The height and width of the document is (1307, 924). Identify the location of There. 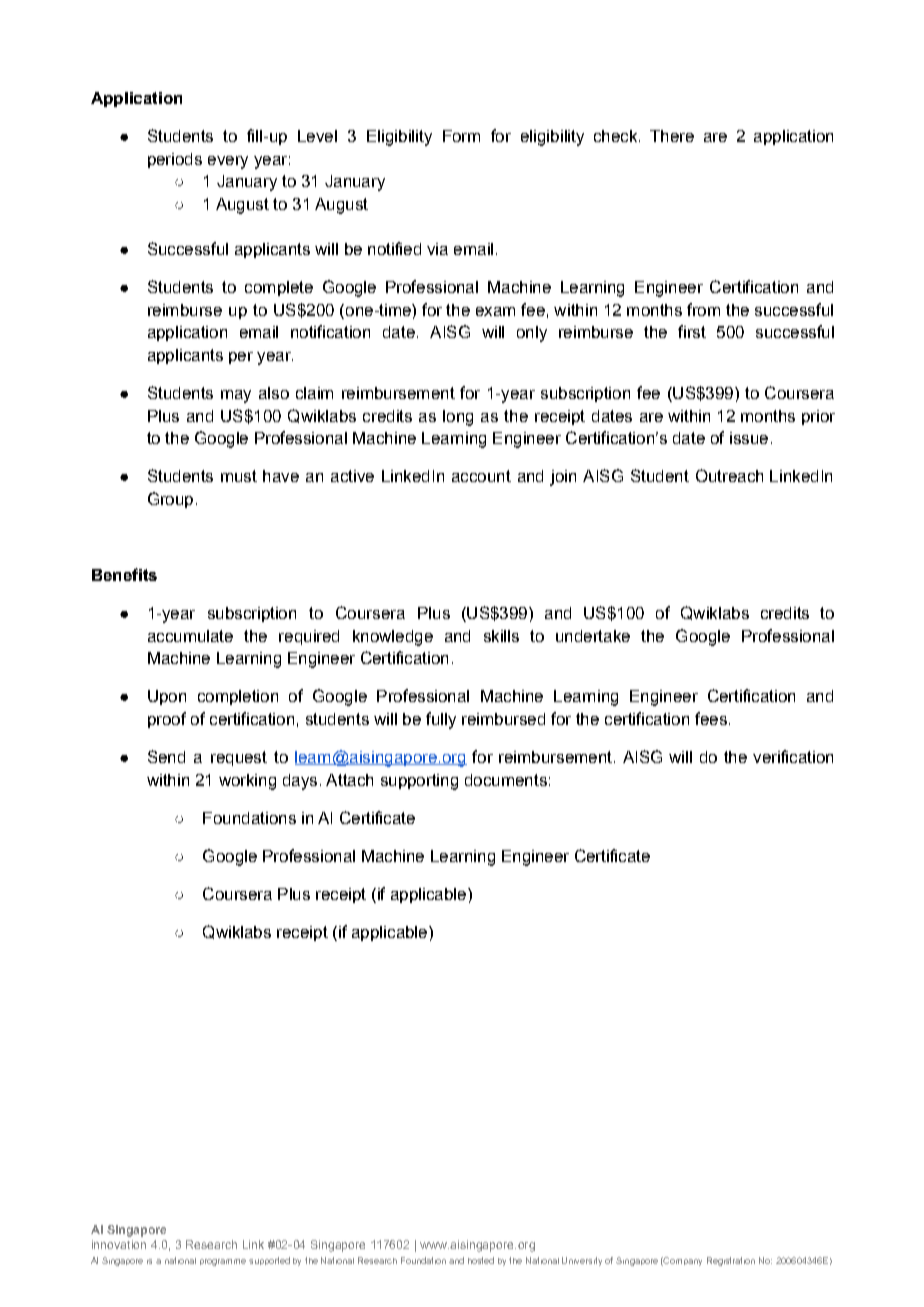
(672, 136).
